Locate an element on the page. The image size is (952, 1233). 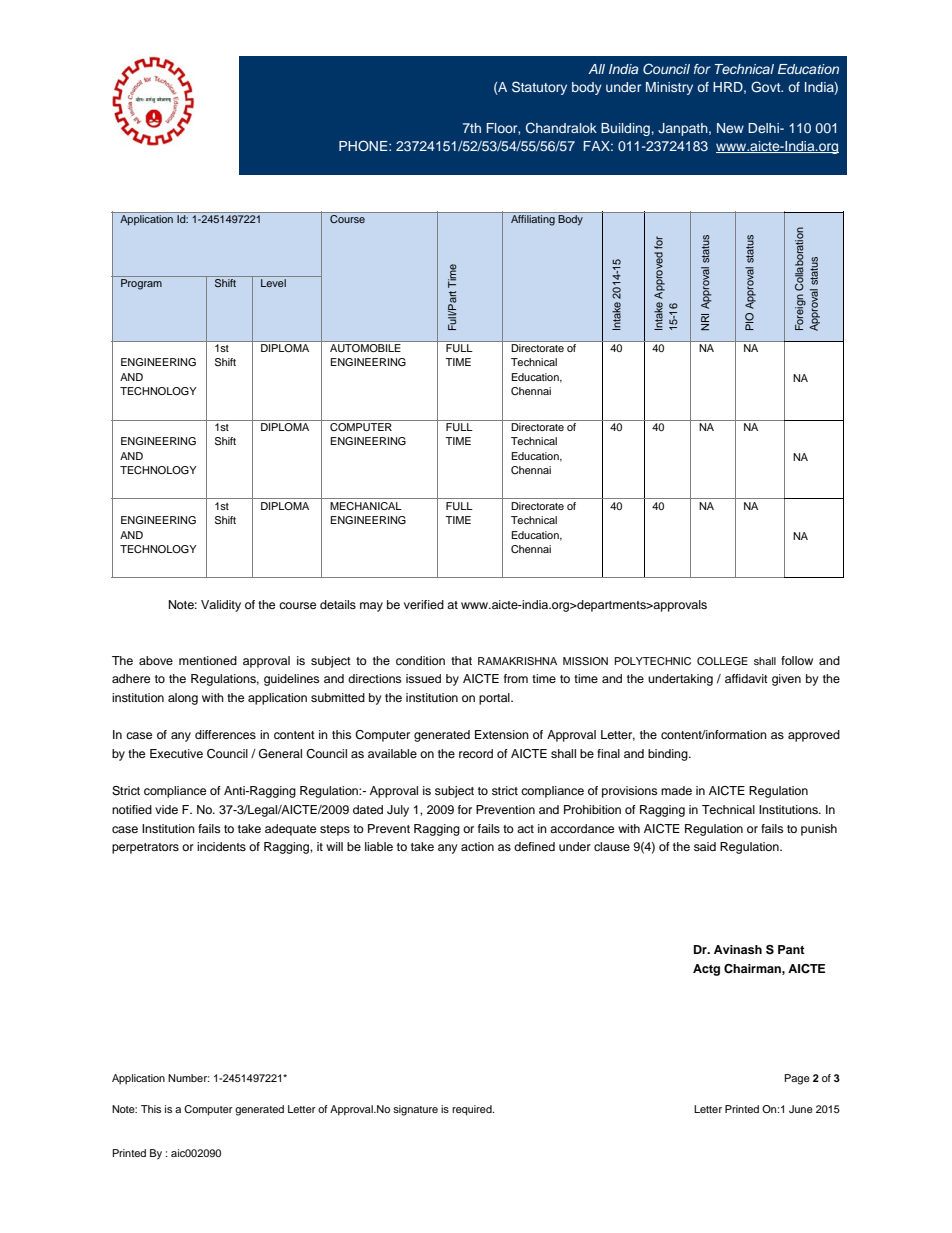
signature is located at coordinates (415, 1110).
